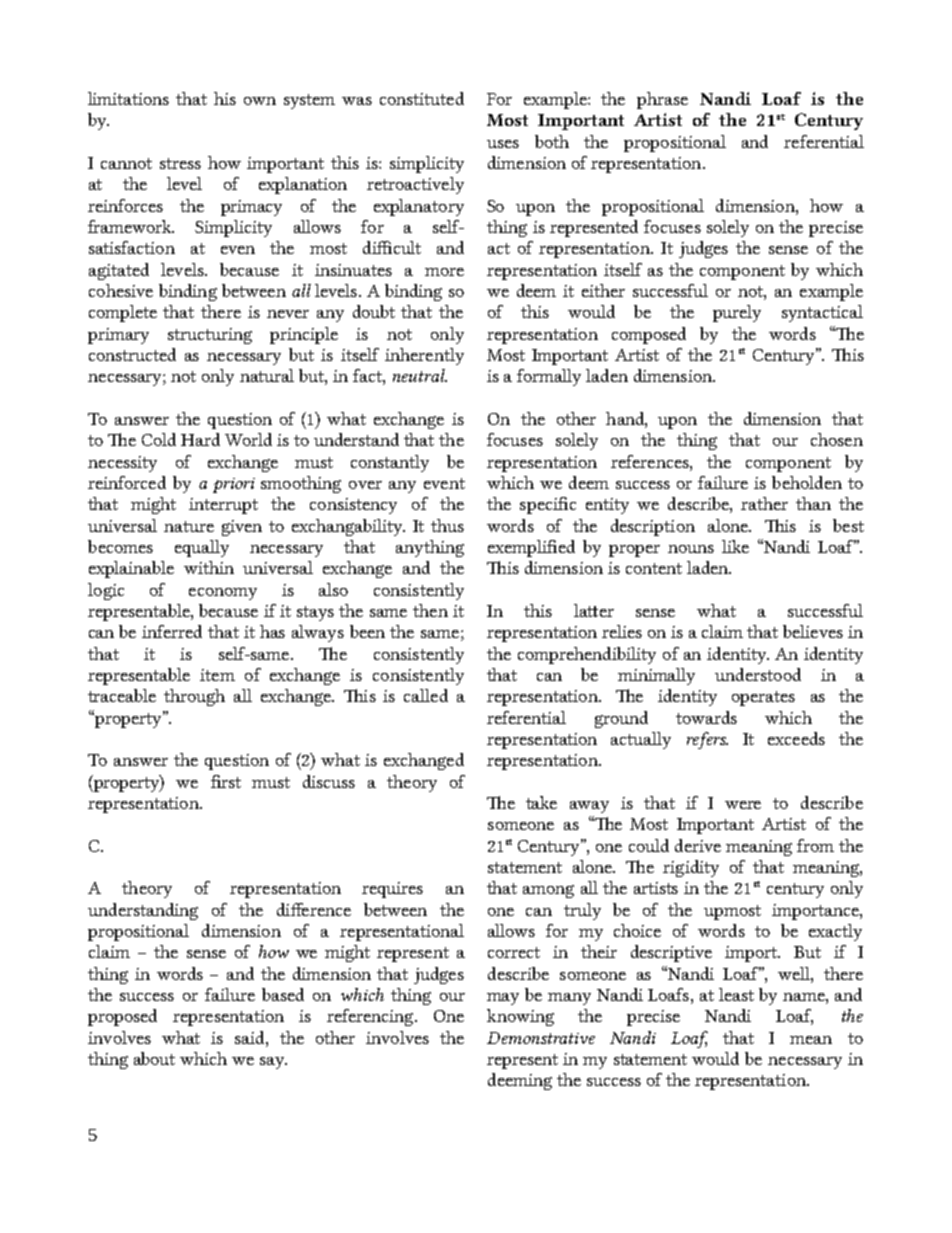 The width and height of the screenshot is (952, 1233). Describe the element at coordinates (422, 98) in the screenshot. I see `constituted` at that location.
